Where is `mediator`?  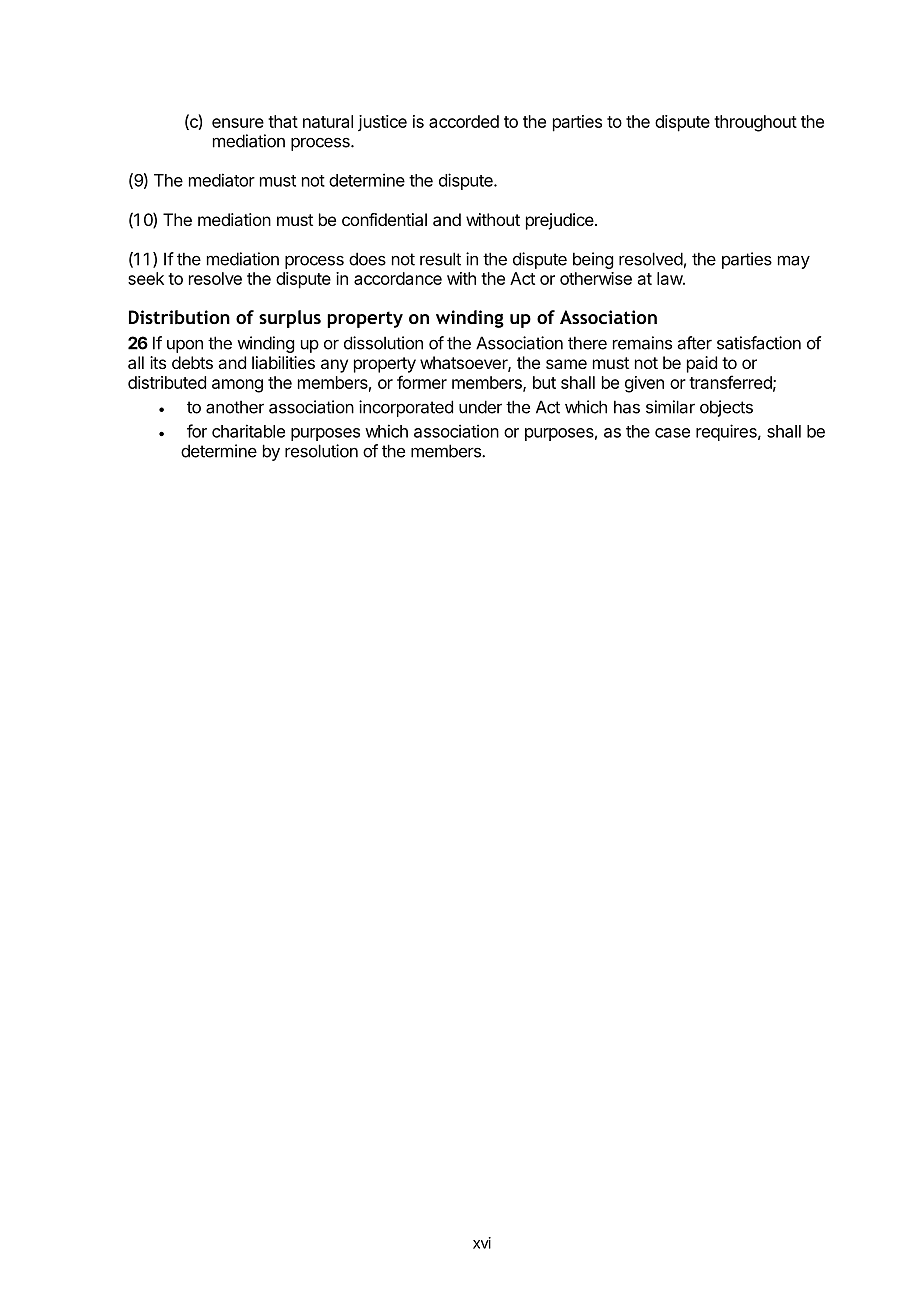 mediator is located at coordinates (222, 180).
